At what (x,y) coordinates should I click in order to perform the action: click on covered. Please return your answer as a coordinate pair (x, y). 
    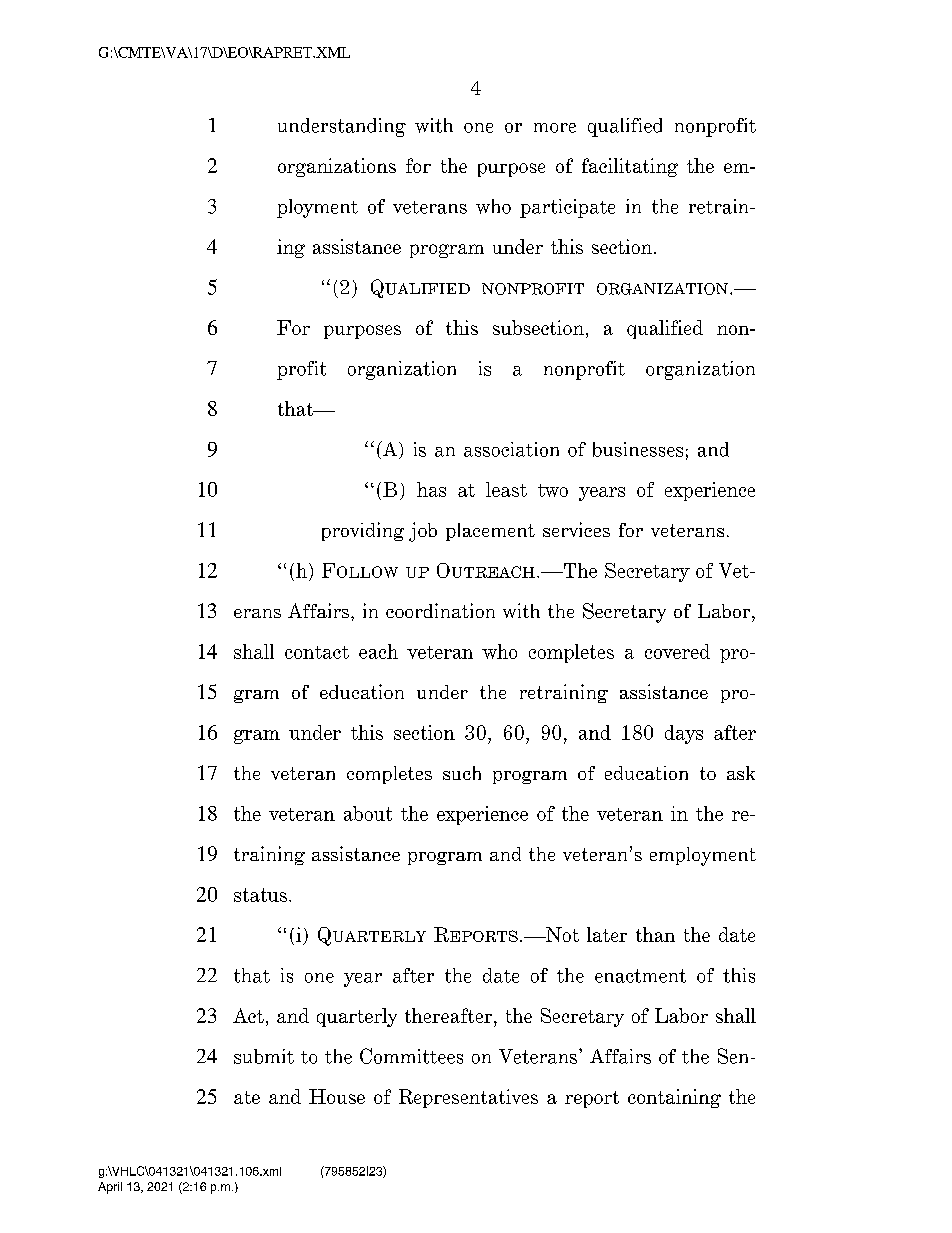
    Looking at the image, I should click on (677, 651).
